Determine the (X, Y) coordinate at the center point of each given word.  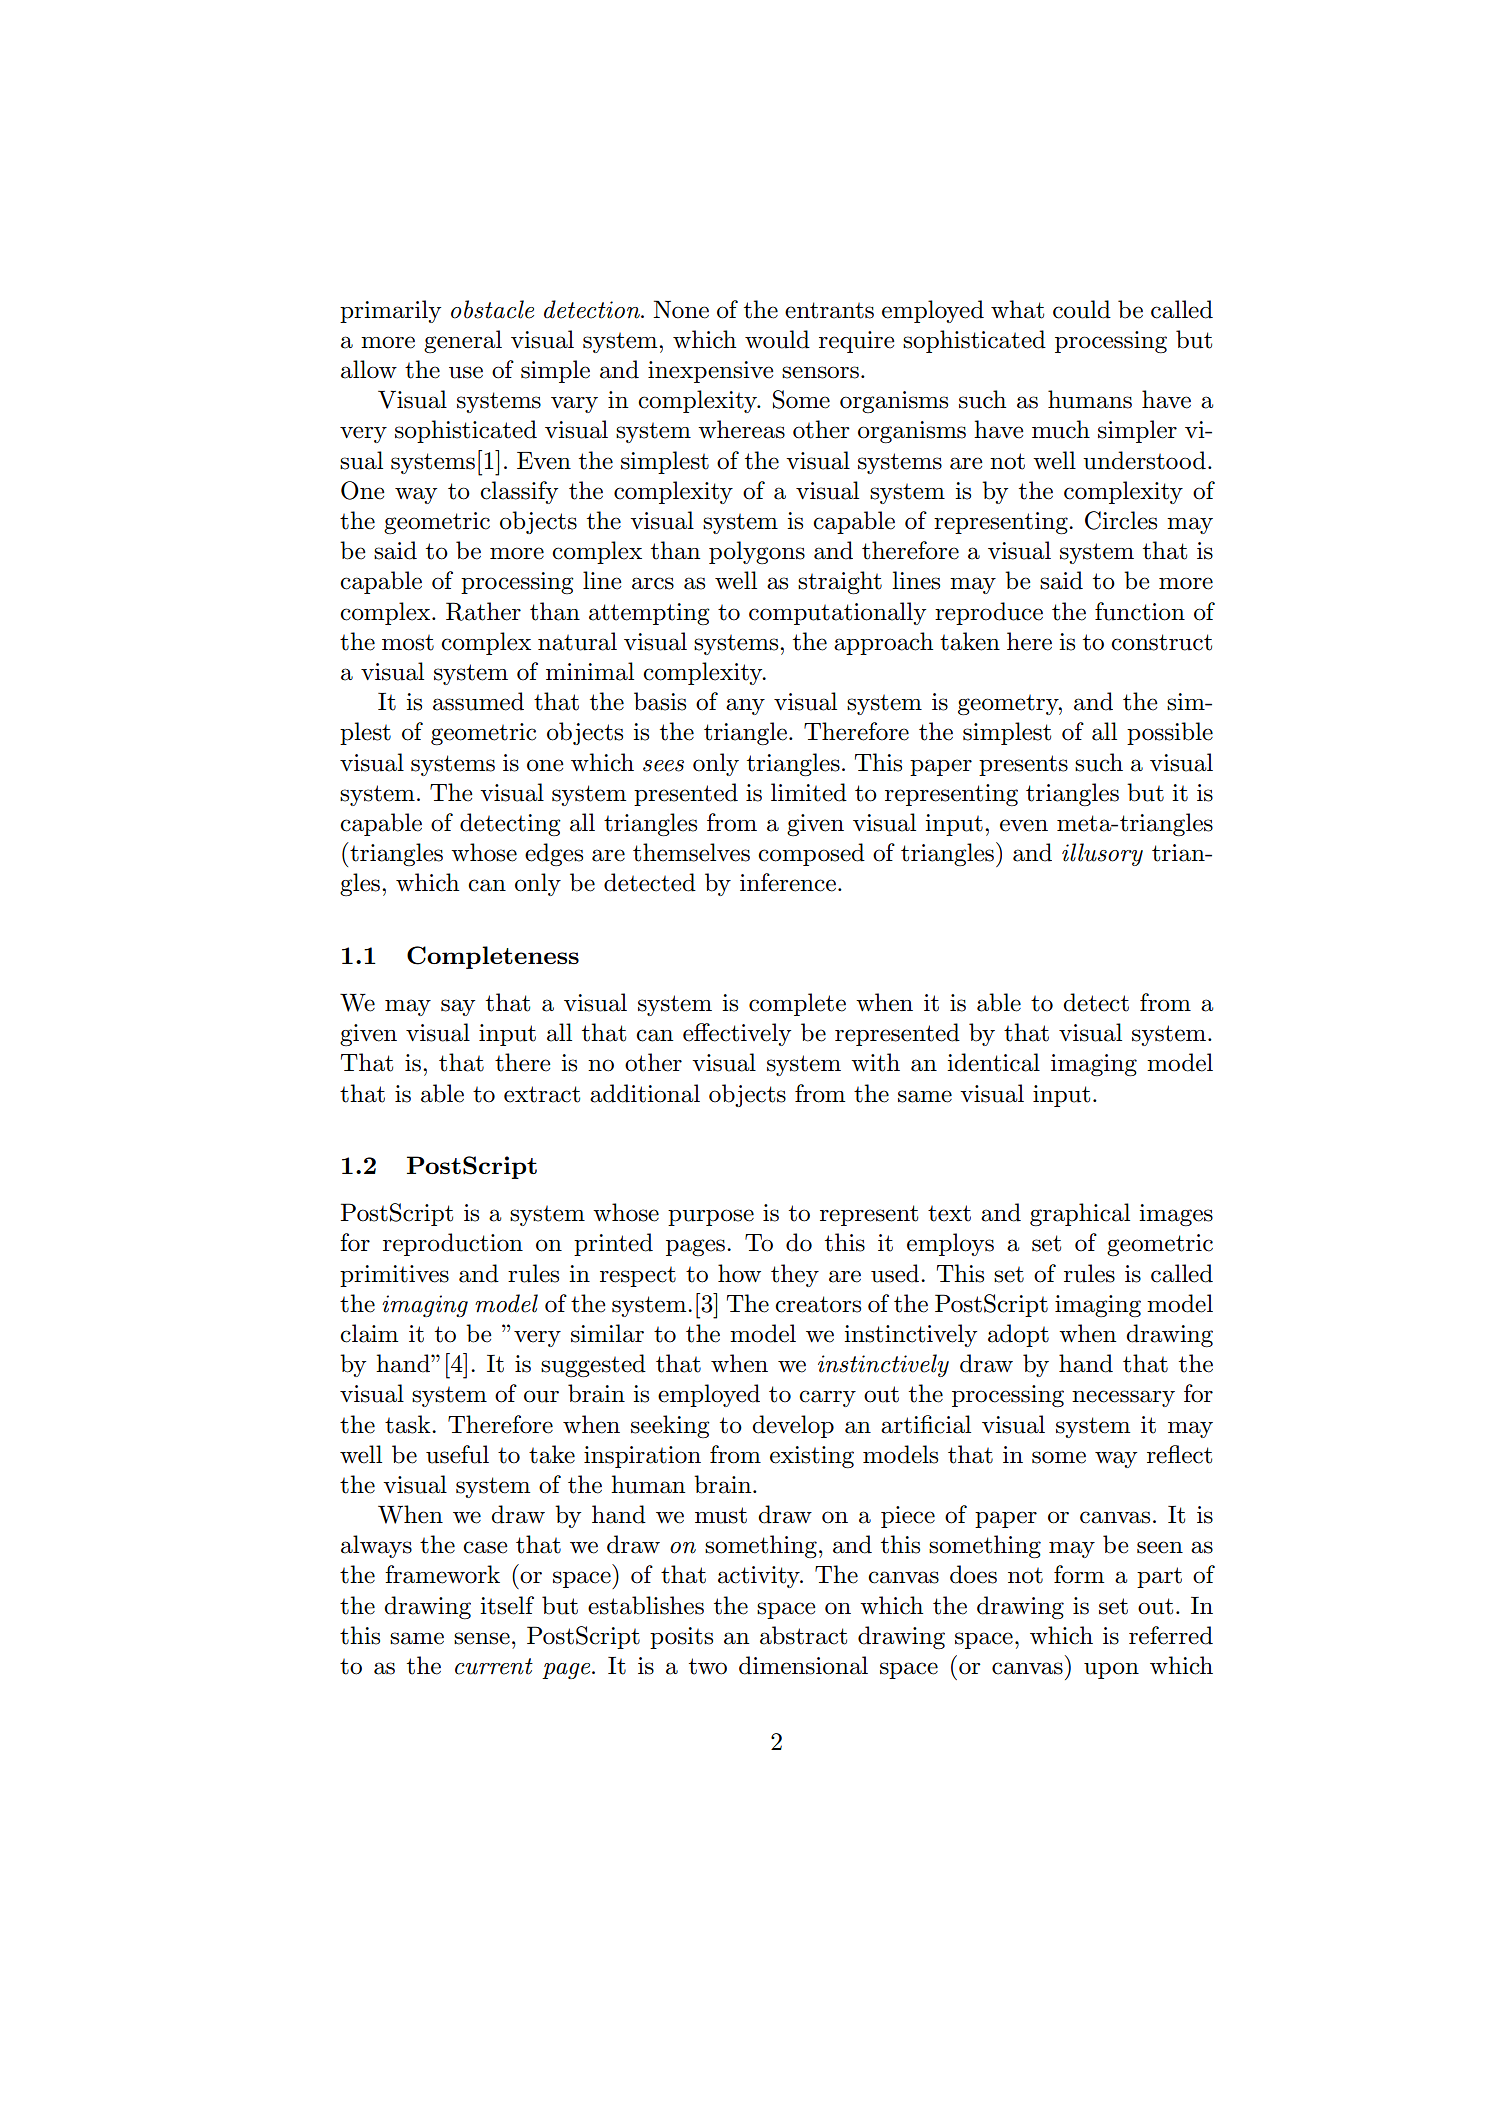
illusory (1102, 854)
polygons (757, 552)
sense (482, 1638)
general (463, 341)
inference (788, 882)
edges (554, 854)
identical (993, 1062)
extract (542, 1094)
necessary (1123, 1398)
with (875, 1062)
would (777, 339)
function (1140, 611)
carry (827, 1398)
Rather (483, 611)
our (541, 1396)
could (1082, 309)
